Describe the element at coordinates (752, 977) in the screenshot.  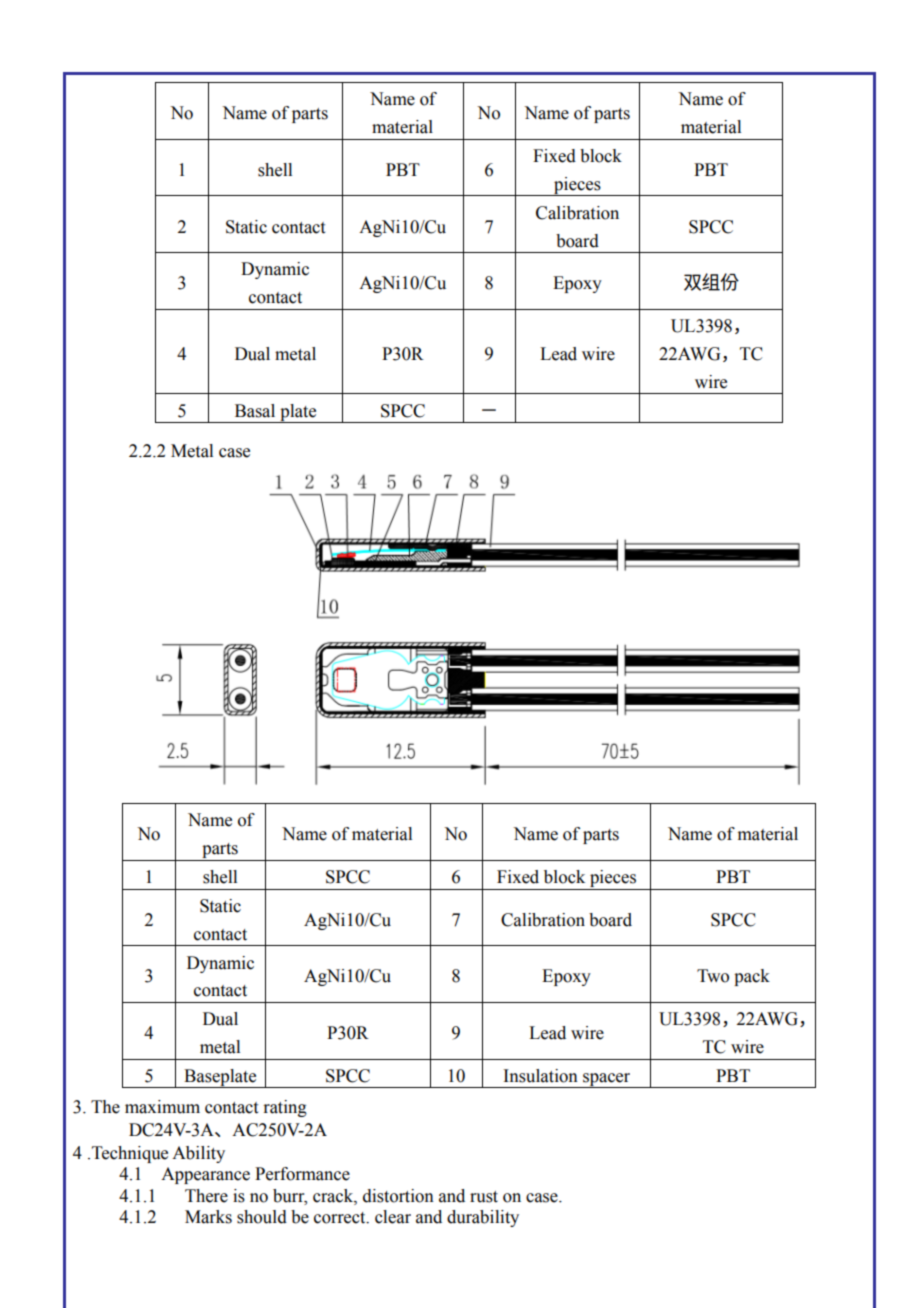
I see `pack` at that location.
